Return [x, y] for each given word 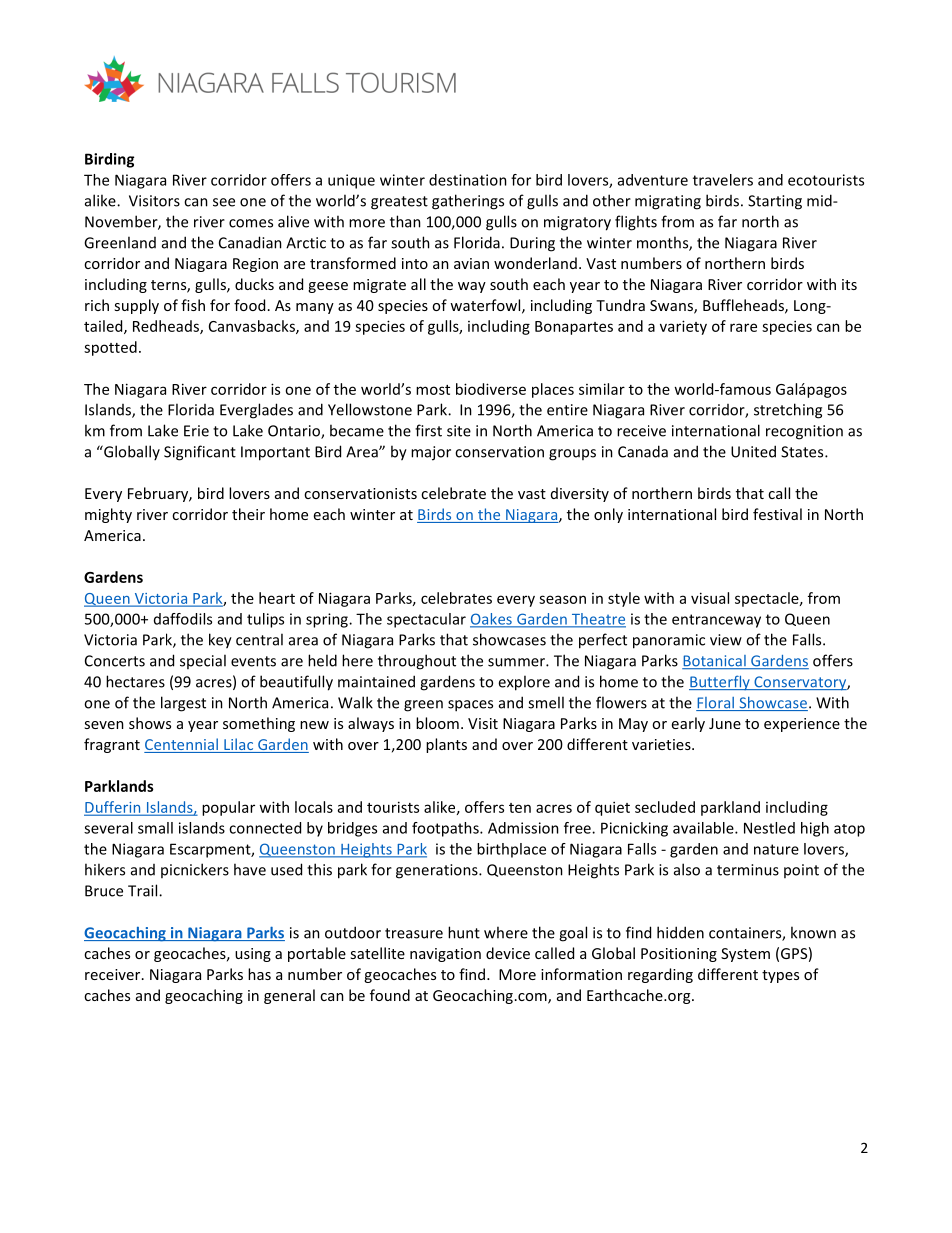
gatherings [468, 202]
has [259, 974]
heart [277, 598]
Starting [775, 202]
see [224, 202]
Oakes [492, 620]
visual [710, 598]
